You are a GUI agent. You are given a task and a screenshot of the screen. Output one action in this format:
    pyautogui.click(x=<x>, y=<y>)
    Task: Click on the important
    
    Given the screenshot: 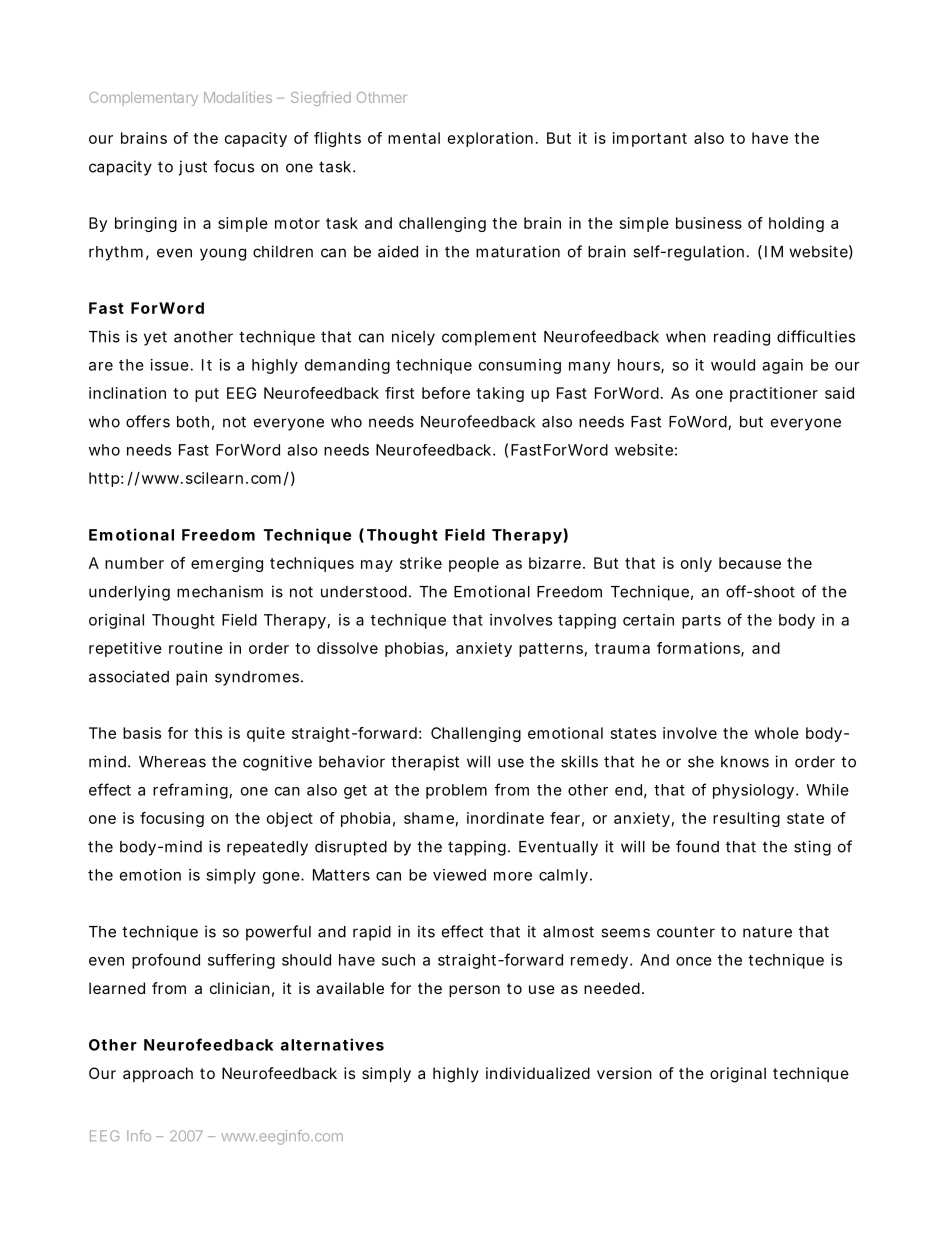 What is the action you would take?
    pyautogui.click(x=650, y=139)
